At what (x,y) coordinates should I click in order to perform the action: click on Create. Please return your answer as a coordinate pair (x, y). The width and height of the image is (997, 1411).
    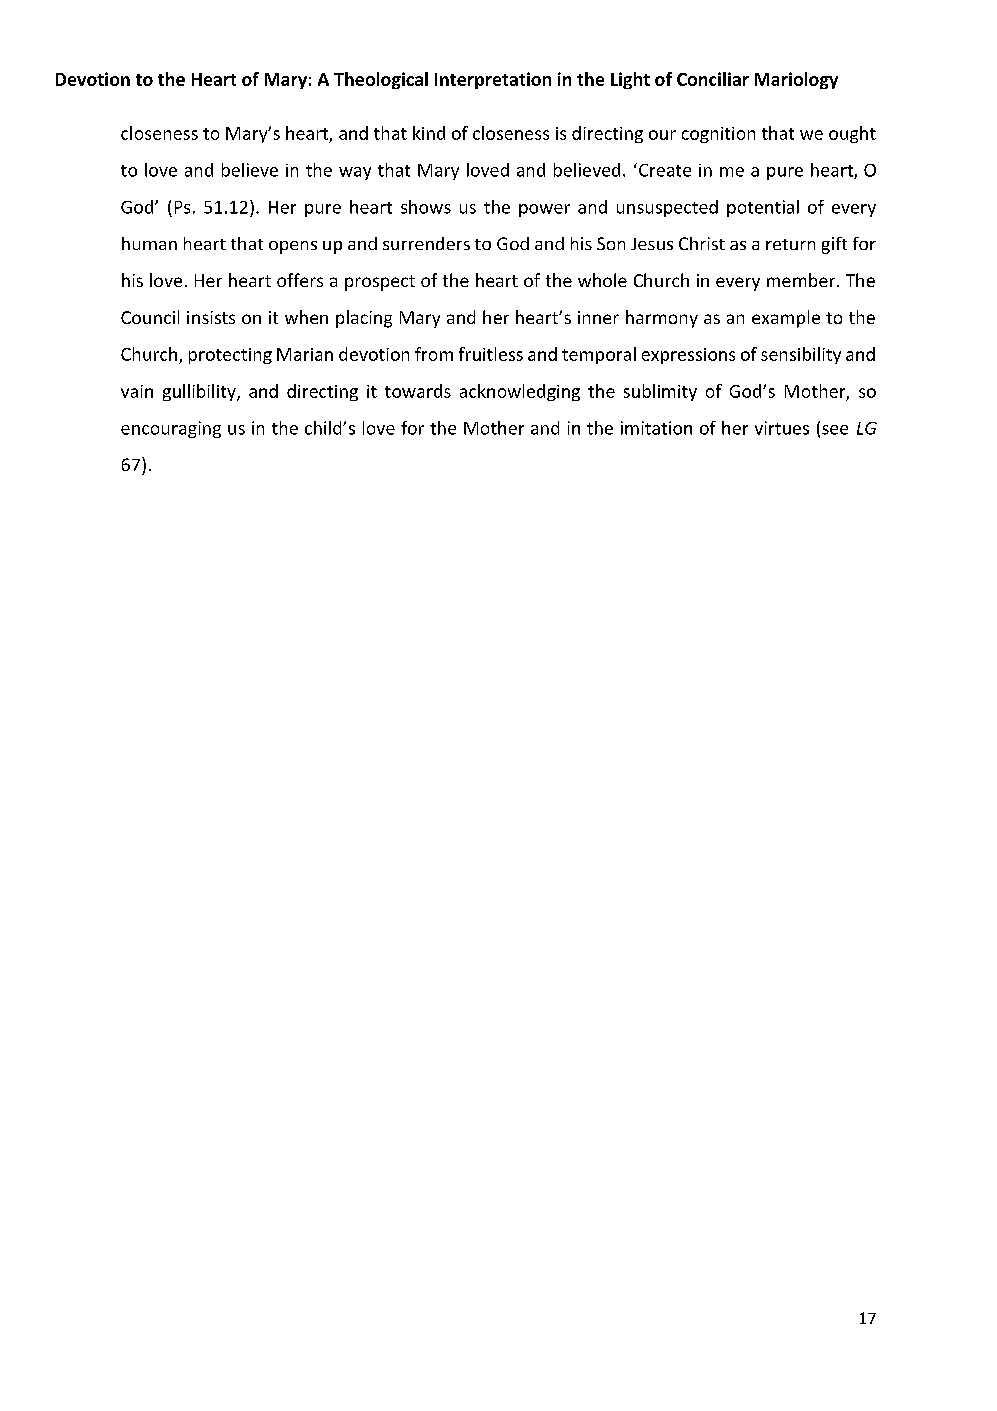
    Looking at the image, I should click on (665, 170).
